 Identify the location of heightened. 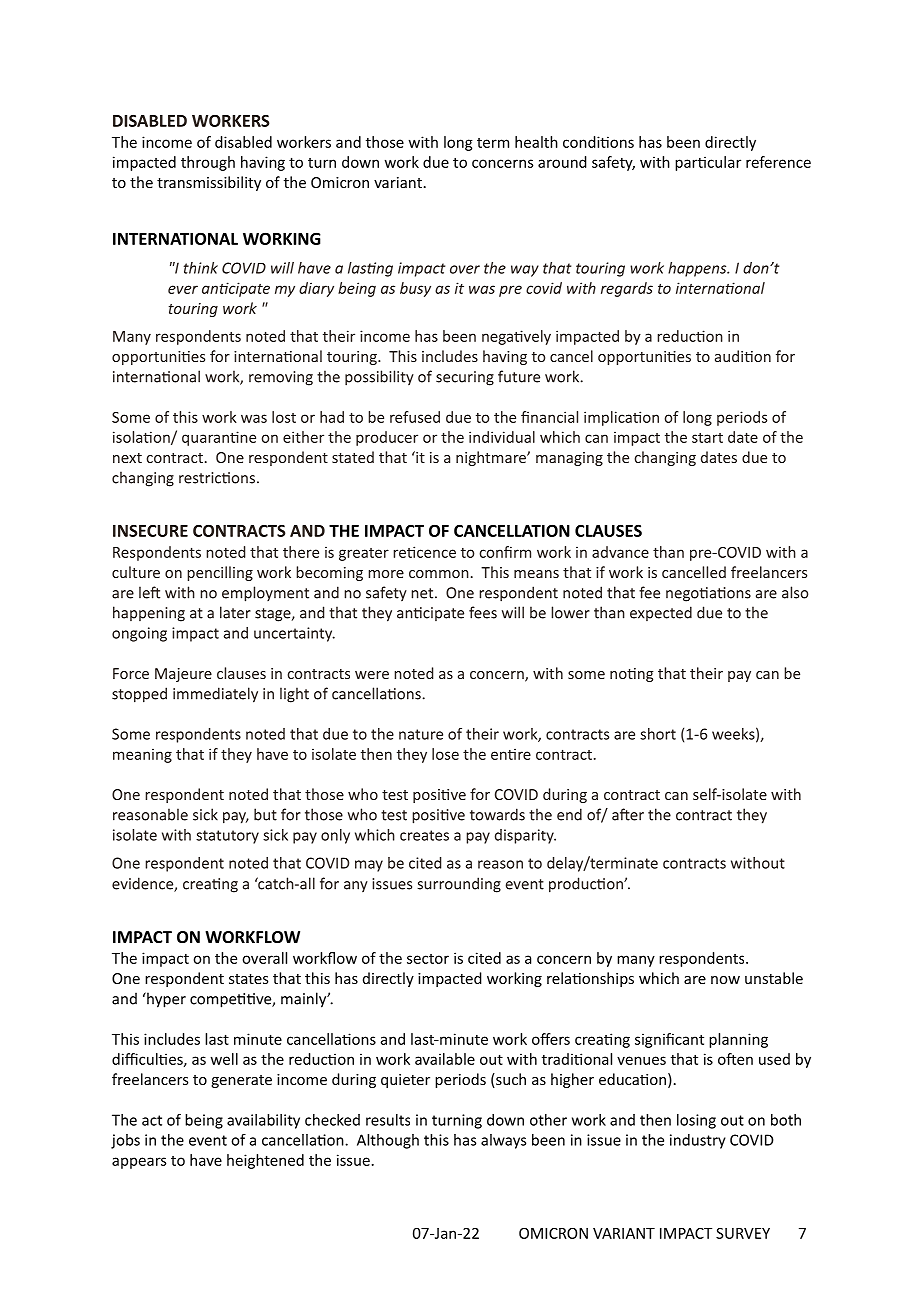
(265, 1161).
